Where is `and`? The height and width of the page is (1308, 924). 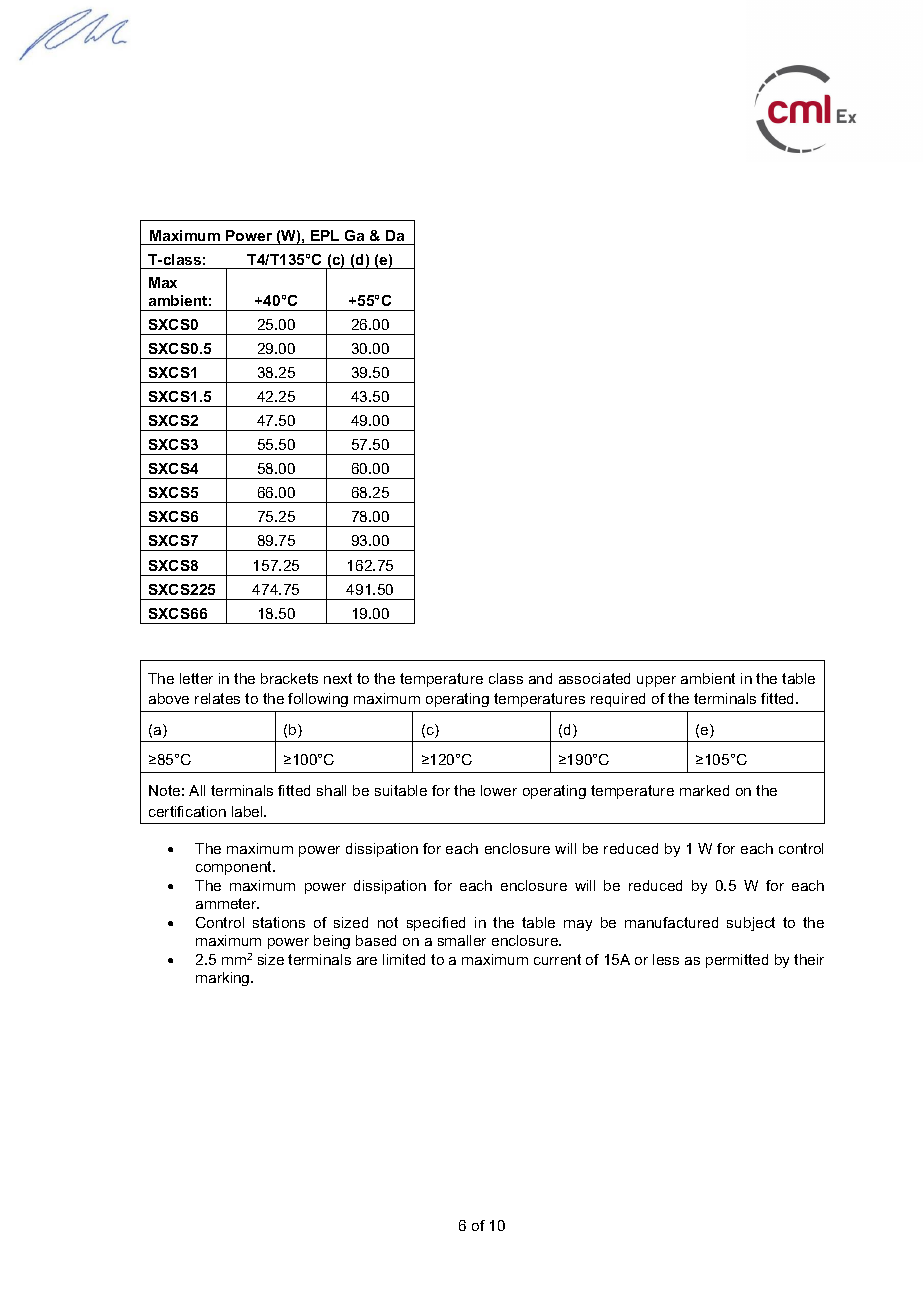 and is located at coordinates (540, 678).
